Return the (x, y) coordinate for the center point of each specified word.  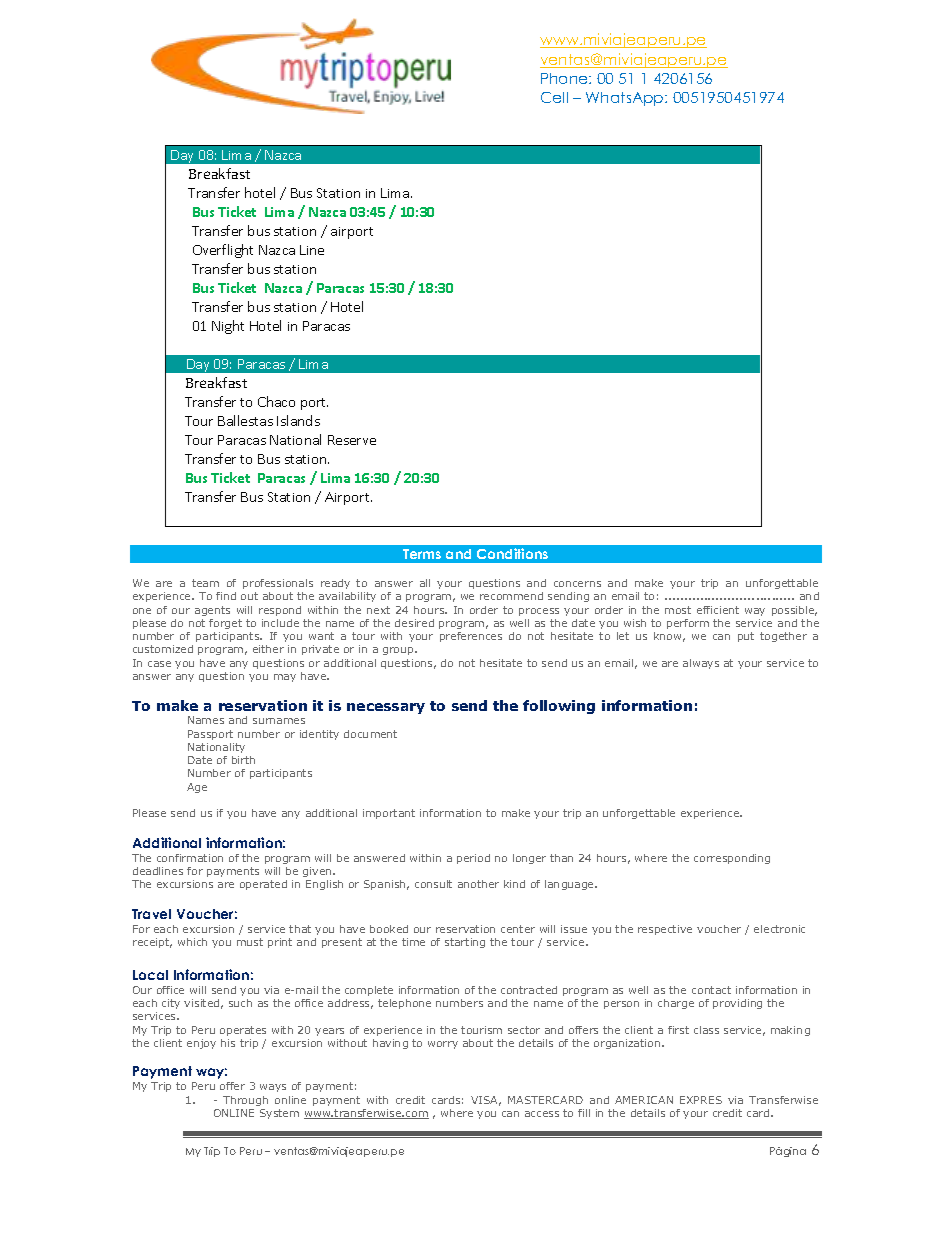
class (706, 1030)
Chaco (276, 401)
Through (245, 1101)
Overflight (223, 251)
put (746, 637)
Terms (422, 554)
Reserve (352, 440)
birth (243, 760)
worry (443, 1045)
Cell (554, 97)
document (370, 734)
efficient (718, 610)
